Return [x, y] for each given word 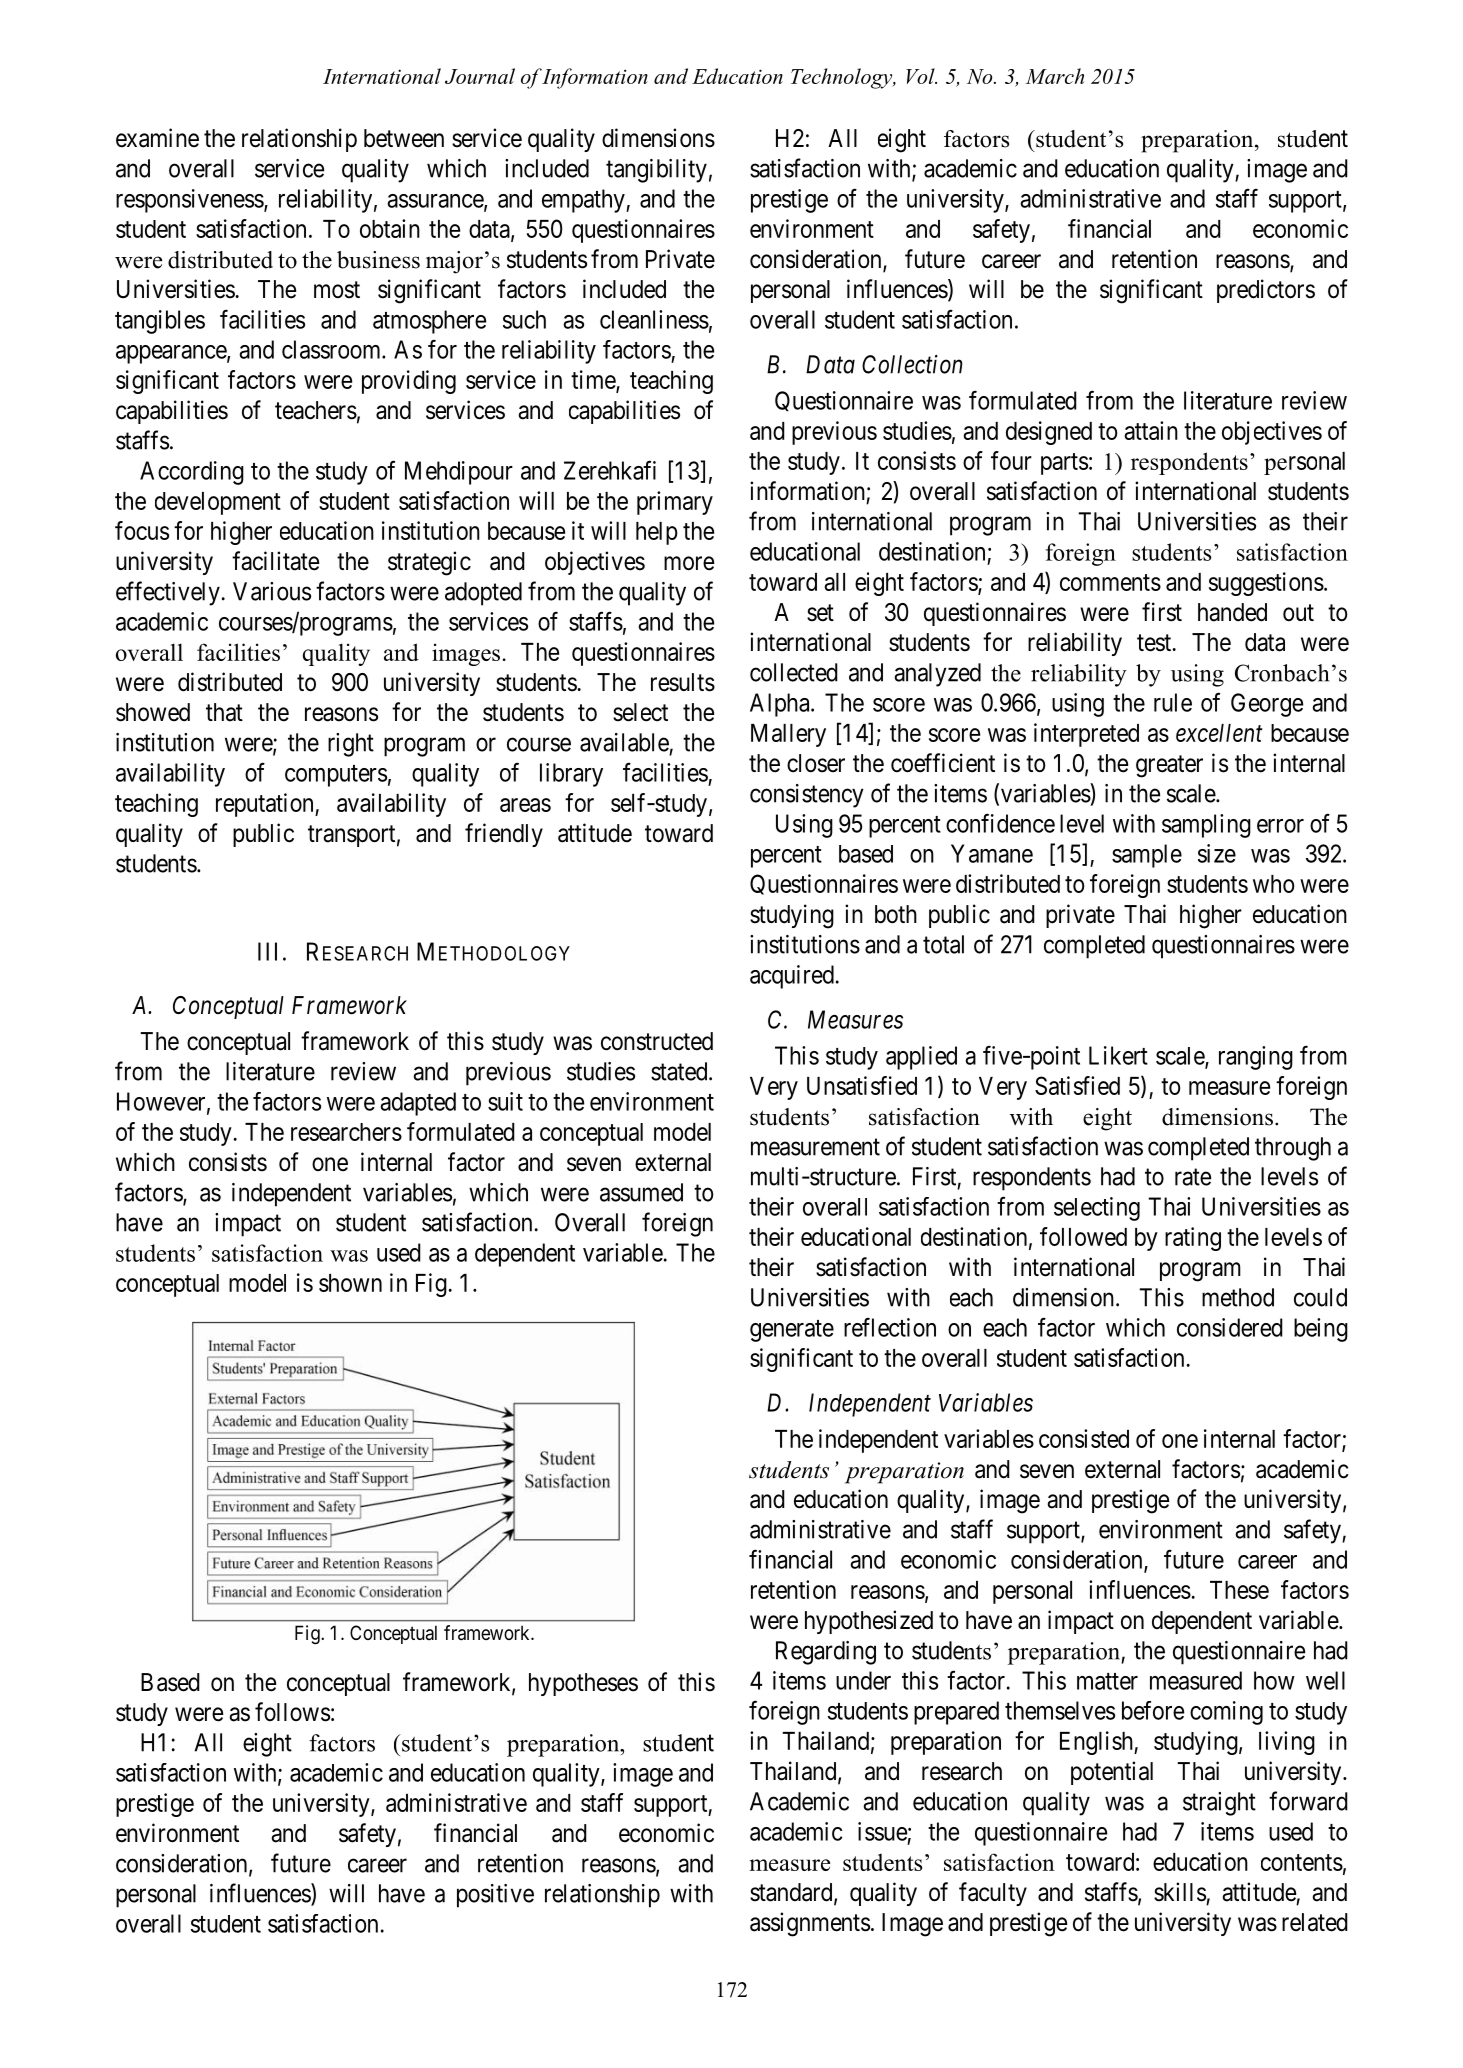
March [1055, 76]
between [404, 138]
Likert [1118, 1055]
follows [292, 1712]
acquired [792, 977]
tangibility [656, 171]
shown [350, 1283]
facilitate [275, 561]
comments [1110, 582]
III [267, 951]
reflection [890, 1327]
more [689, 563]
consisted [1084, 1438]
